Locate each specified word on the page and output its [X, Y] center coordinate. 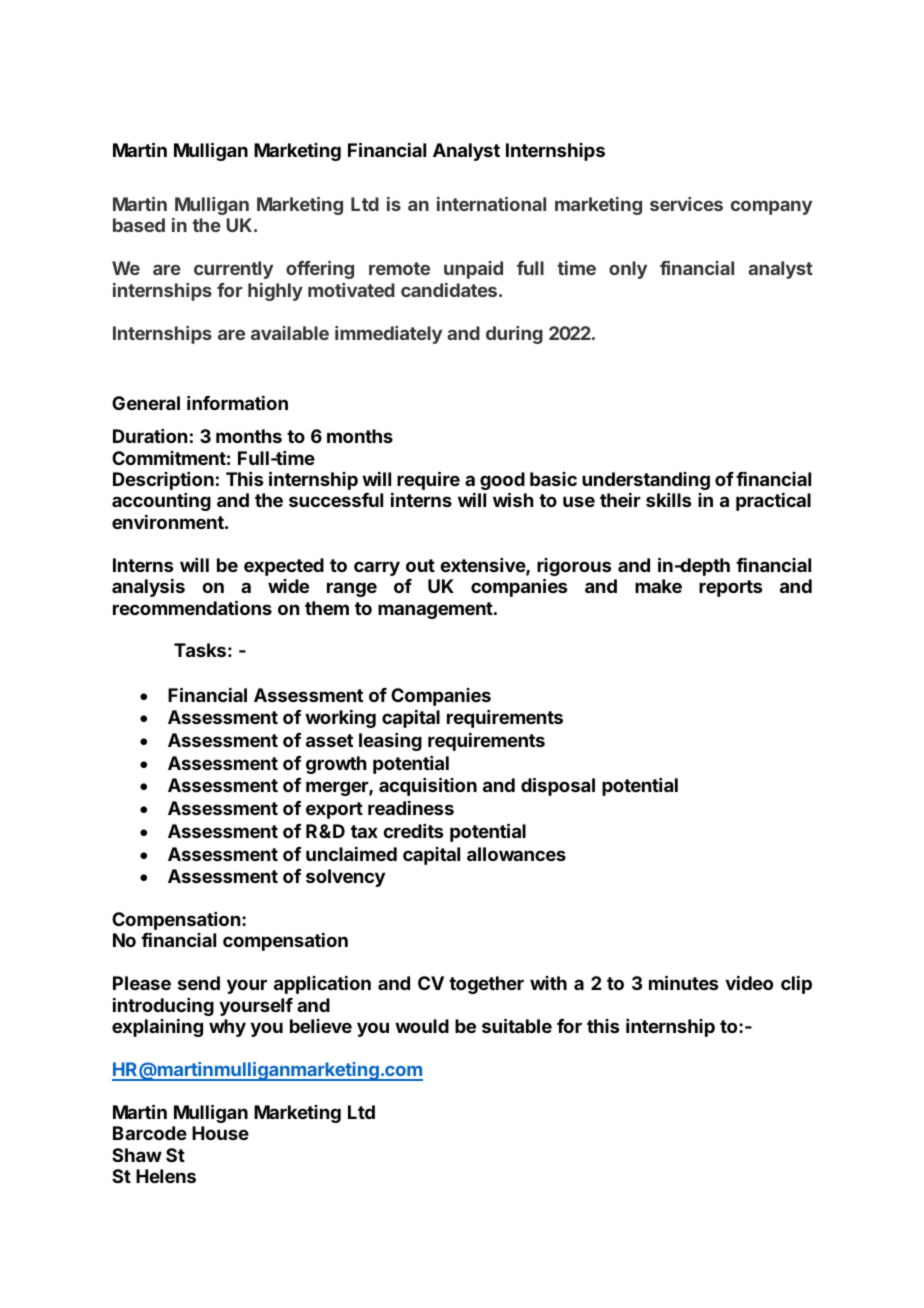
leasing [390, 742]
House [220, 1133]
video [749, 983]
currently [233, 270]
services [686, 204]
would [422, 1026]
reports [730, 588]
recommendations [192, 607]
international [491, 204]
